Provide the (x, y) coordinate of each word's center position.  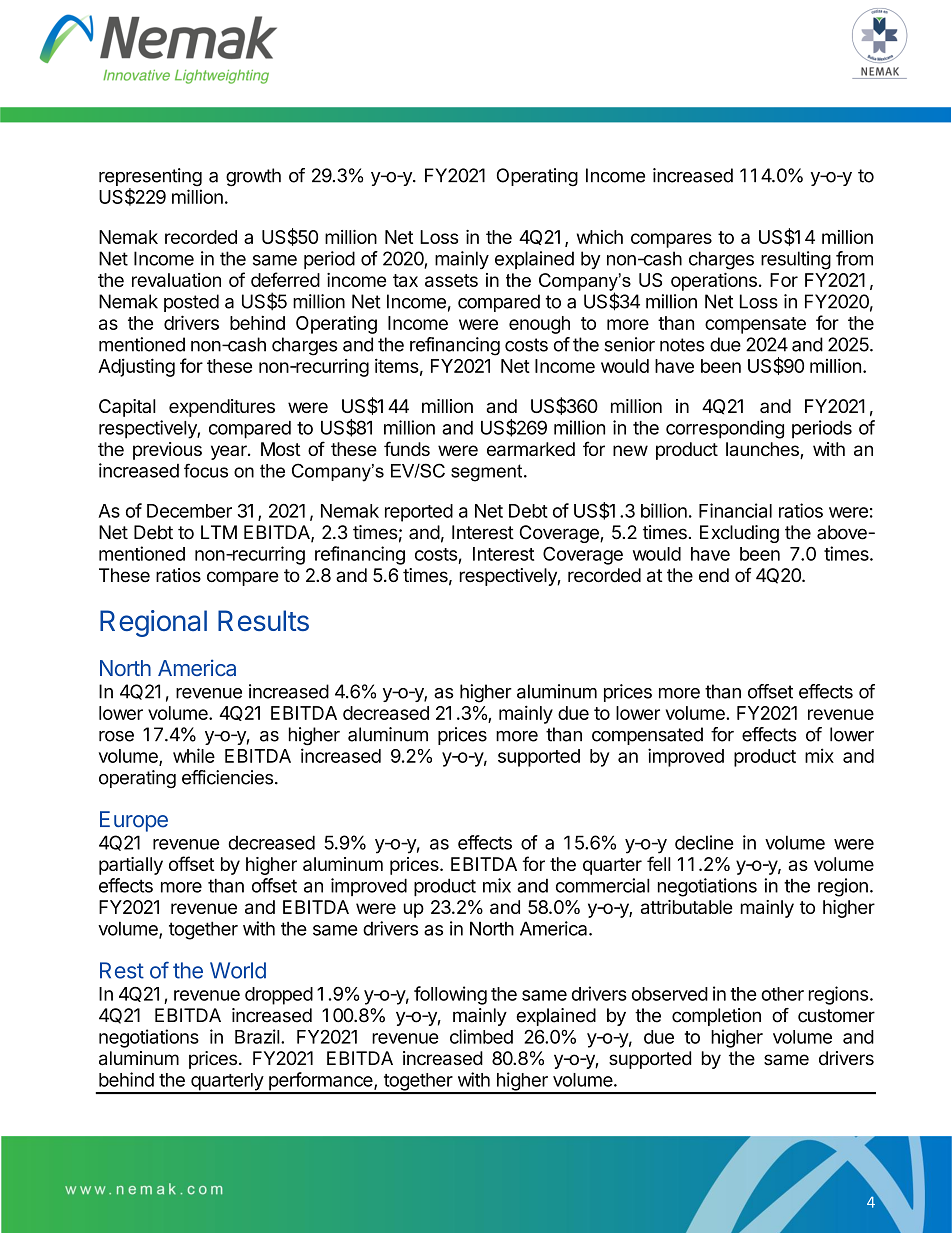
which (600, 237)
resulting (796, 260)
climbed (481, 1036)
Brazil (257, 1036)
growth (253, 177)
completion (716, 1017)
